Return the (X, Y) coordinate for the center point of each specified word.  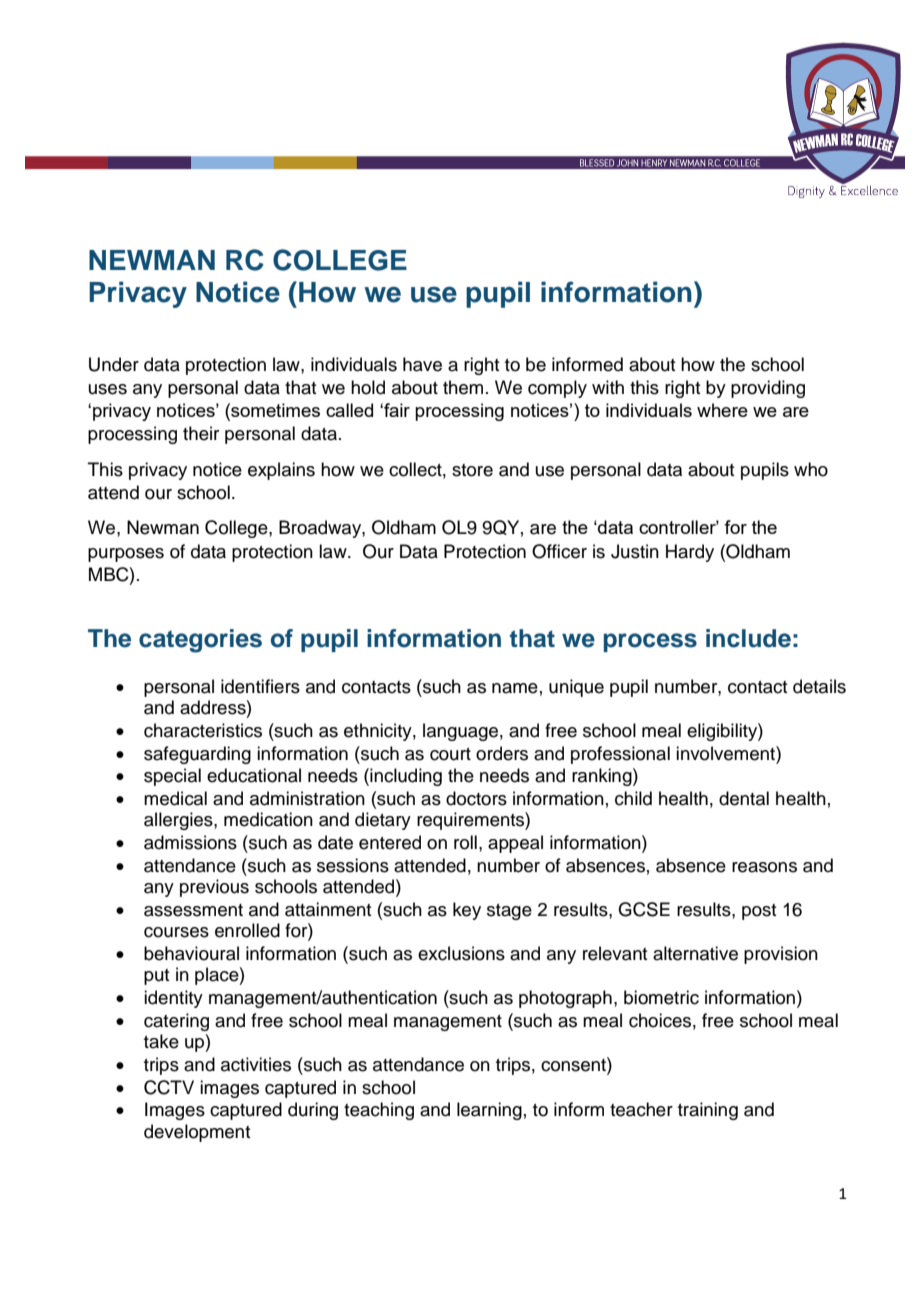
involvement (726, 753)
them (463, 387)
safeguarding (197, 755)
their (201, 433)
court (450, 754)
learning (489, 1111)
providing (768, 389)
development (197, 1133)
